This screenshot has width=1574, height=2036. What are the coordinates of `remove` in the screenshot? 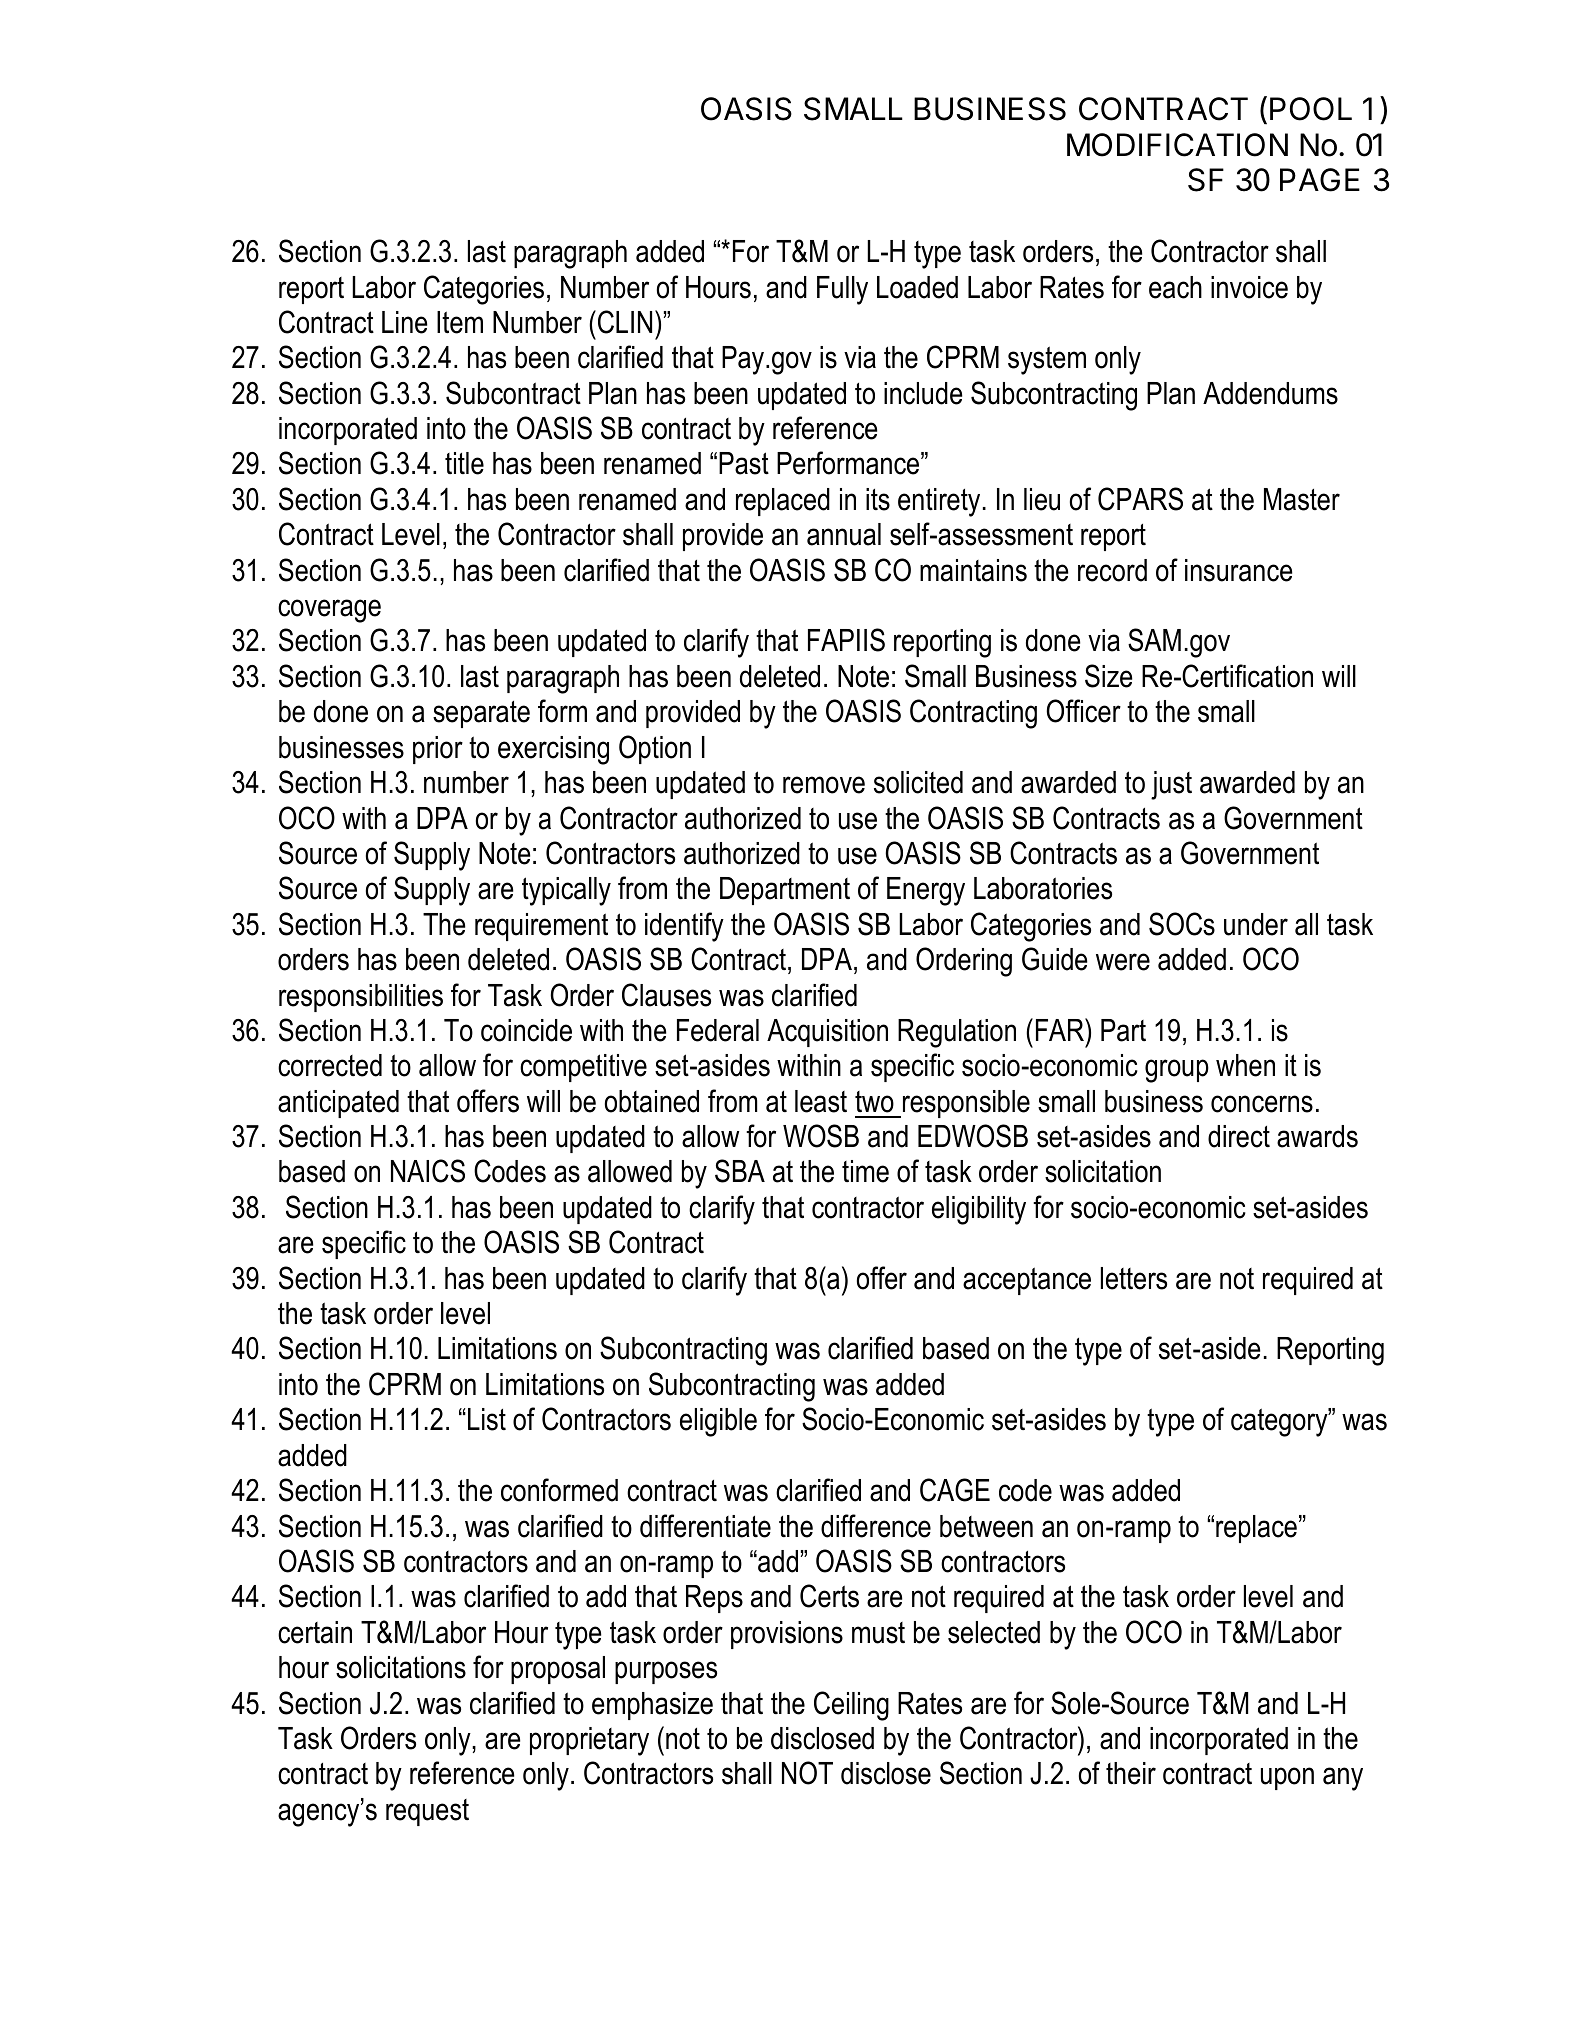 It's located at (824, 785).
